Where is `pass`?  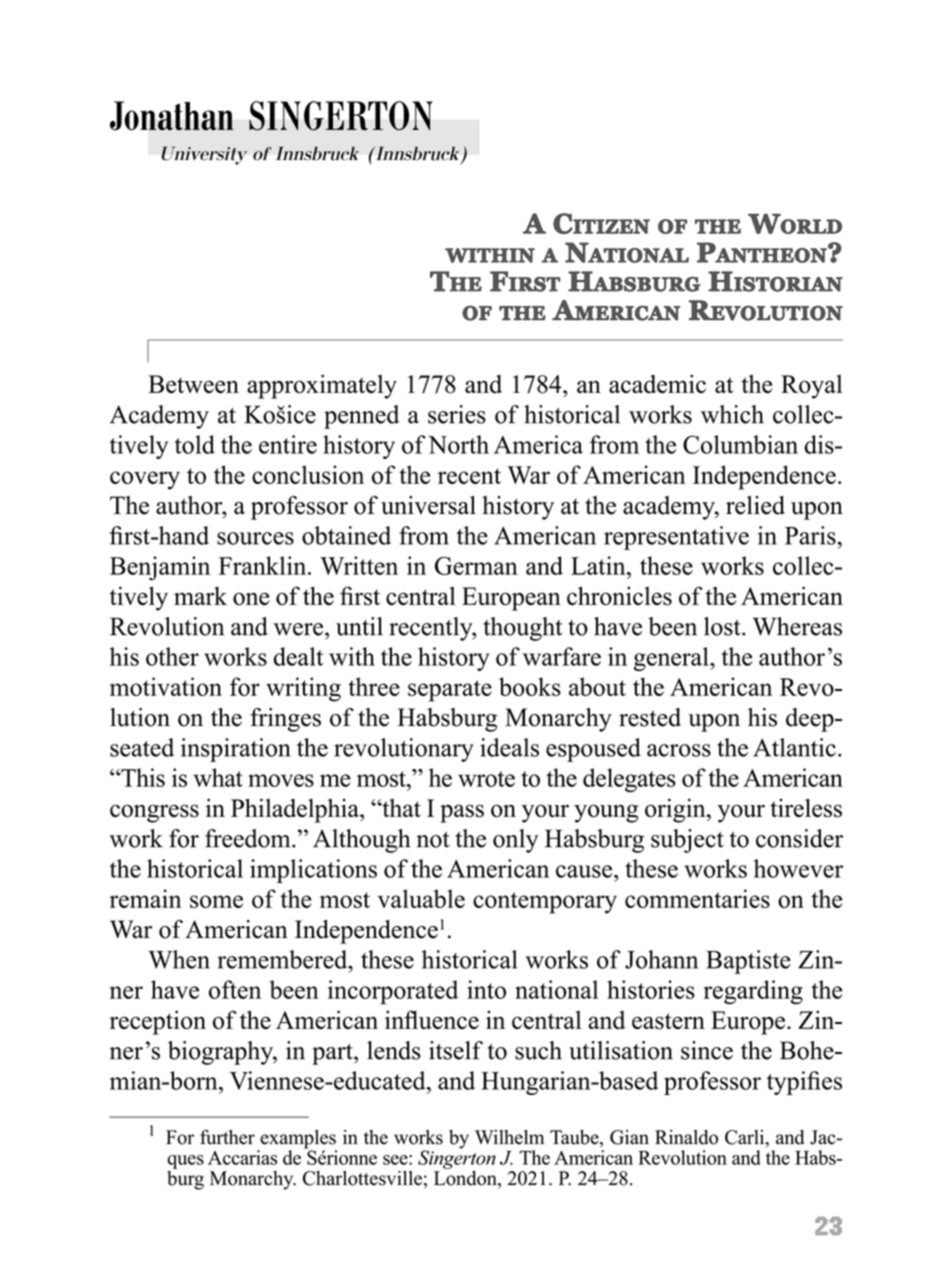
pass is located at coordinates (462, 813).
